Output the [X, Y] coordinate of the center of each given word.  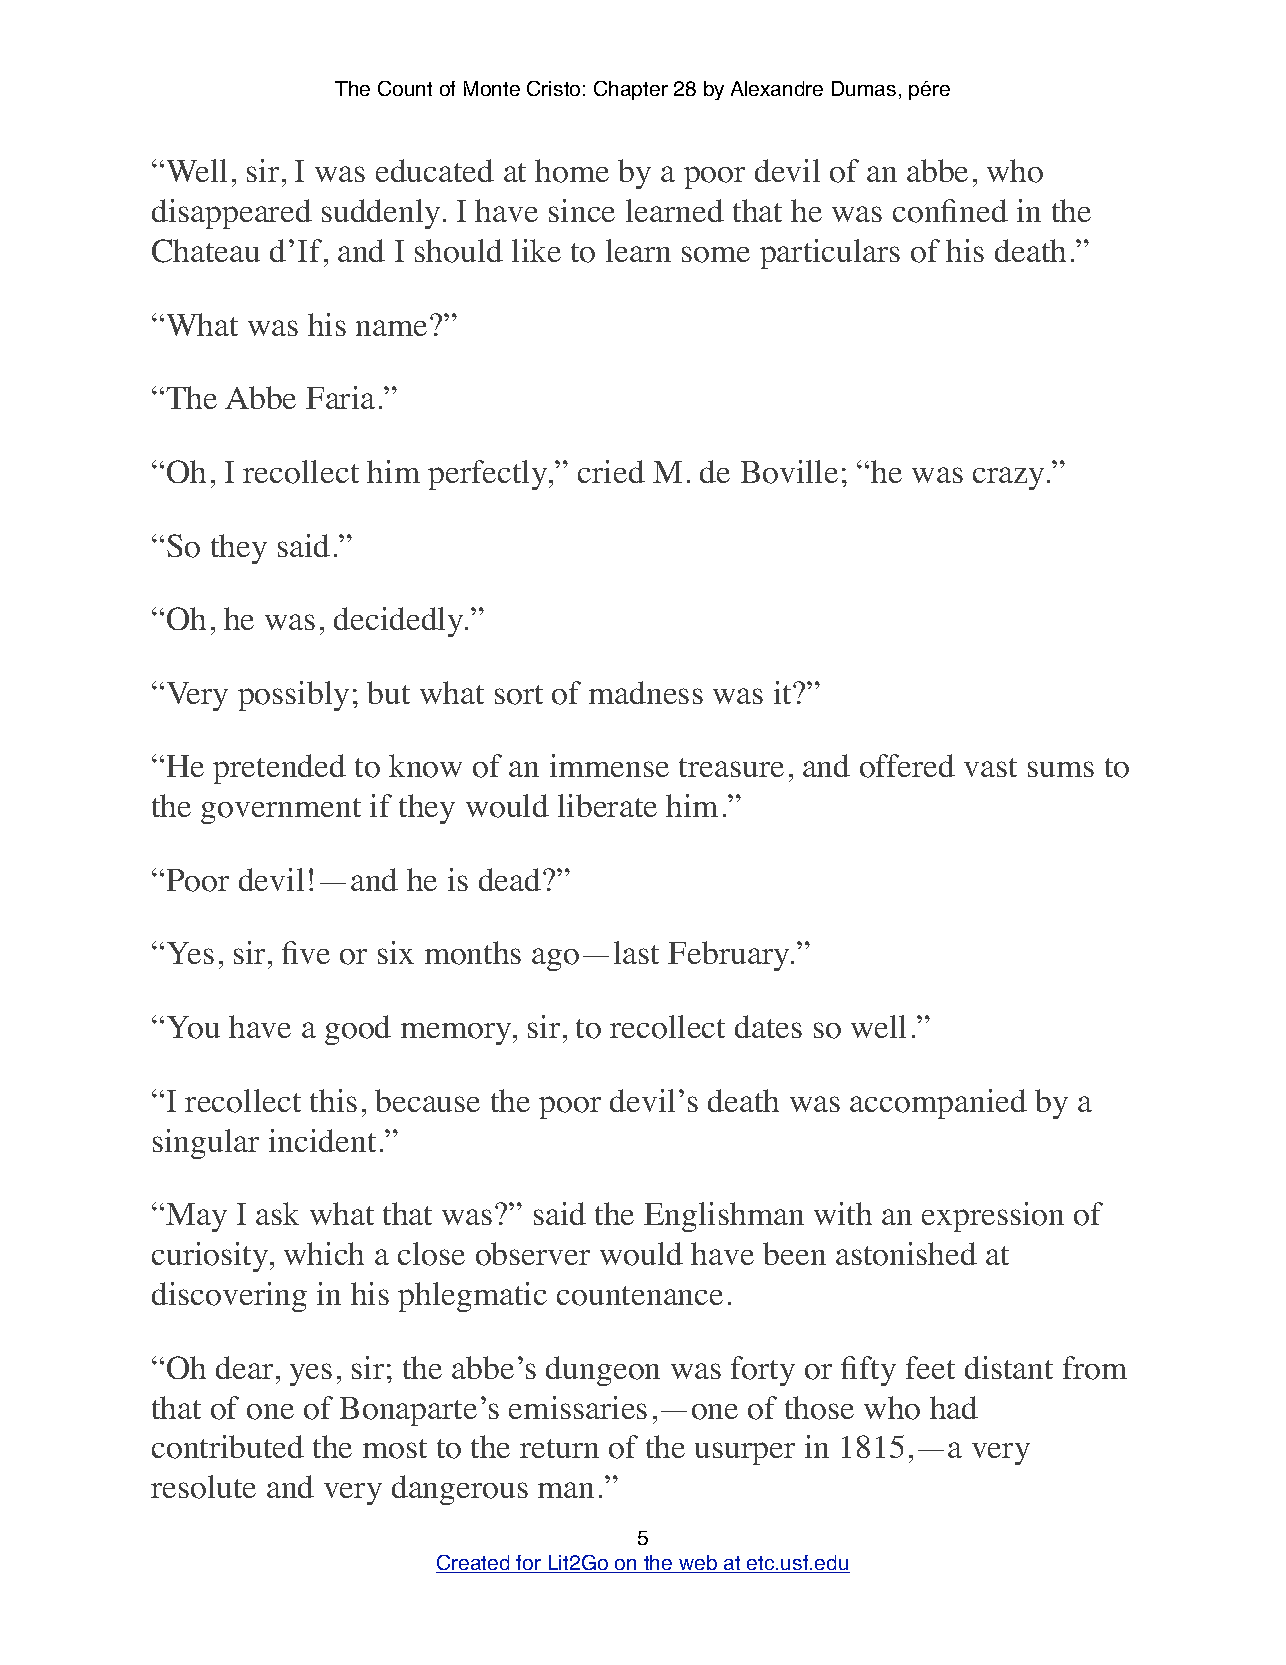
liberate [607, 805]
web [698, 1564]
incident [322, 1140]
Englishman [724, 1217]
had [954, 1407]
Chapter [631, 90]
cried [611, 471]
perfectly [489, 475]
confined [950, 211]
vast [990, 767]
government [281, 811]
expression [993, 1217]
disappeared [232, 214]
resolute [203, 1487]
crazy [1008, 478]
